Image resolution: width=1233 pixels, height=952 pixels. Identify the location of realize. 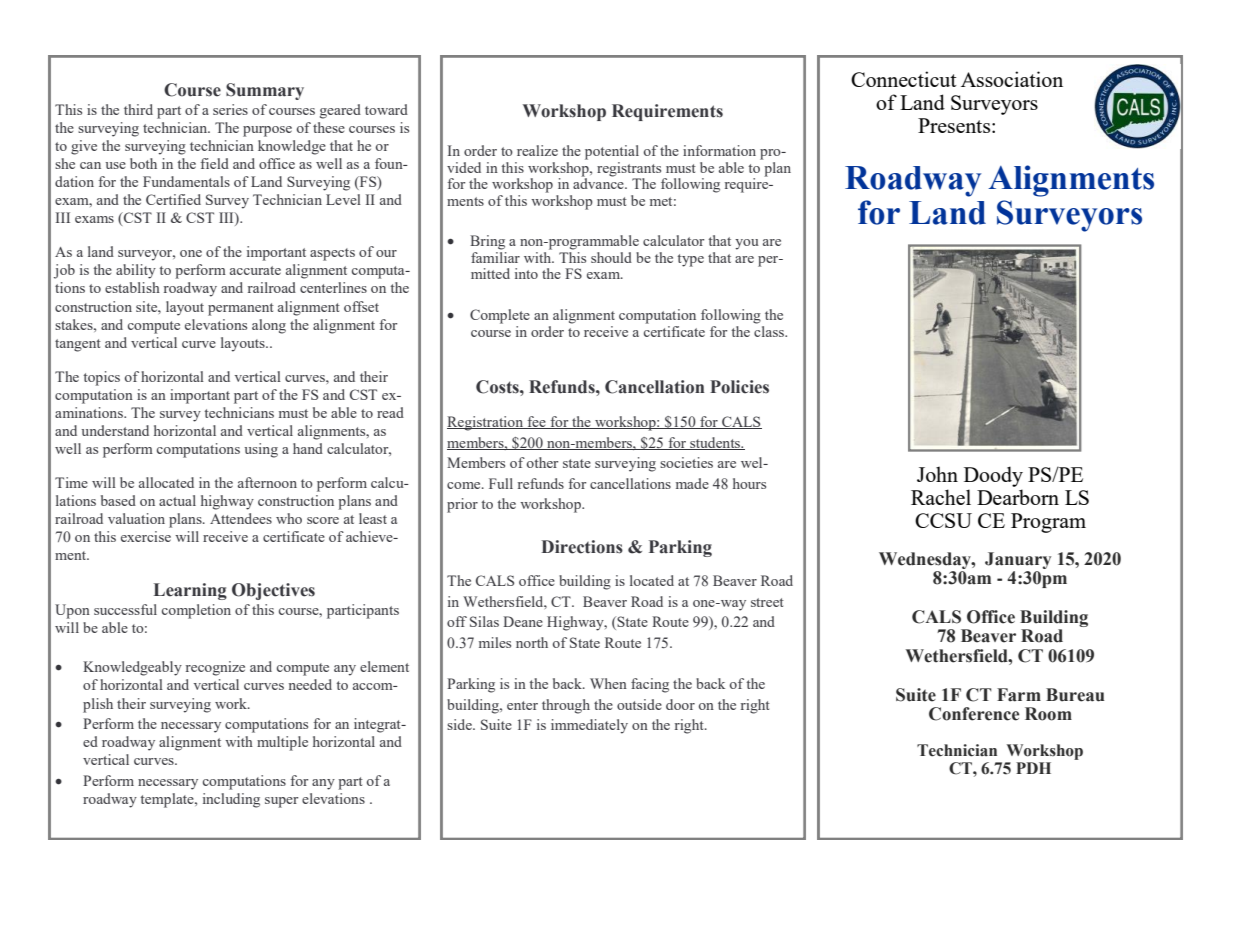
(537, 150).
